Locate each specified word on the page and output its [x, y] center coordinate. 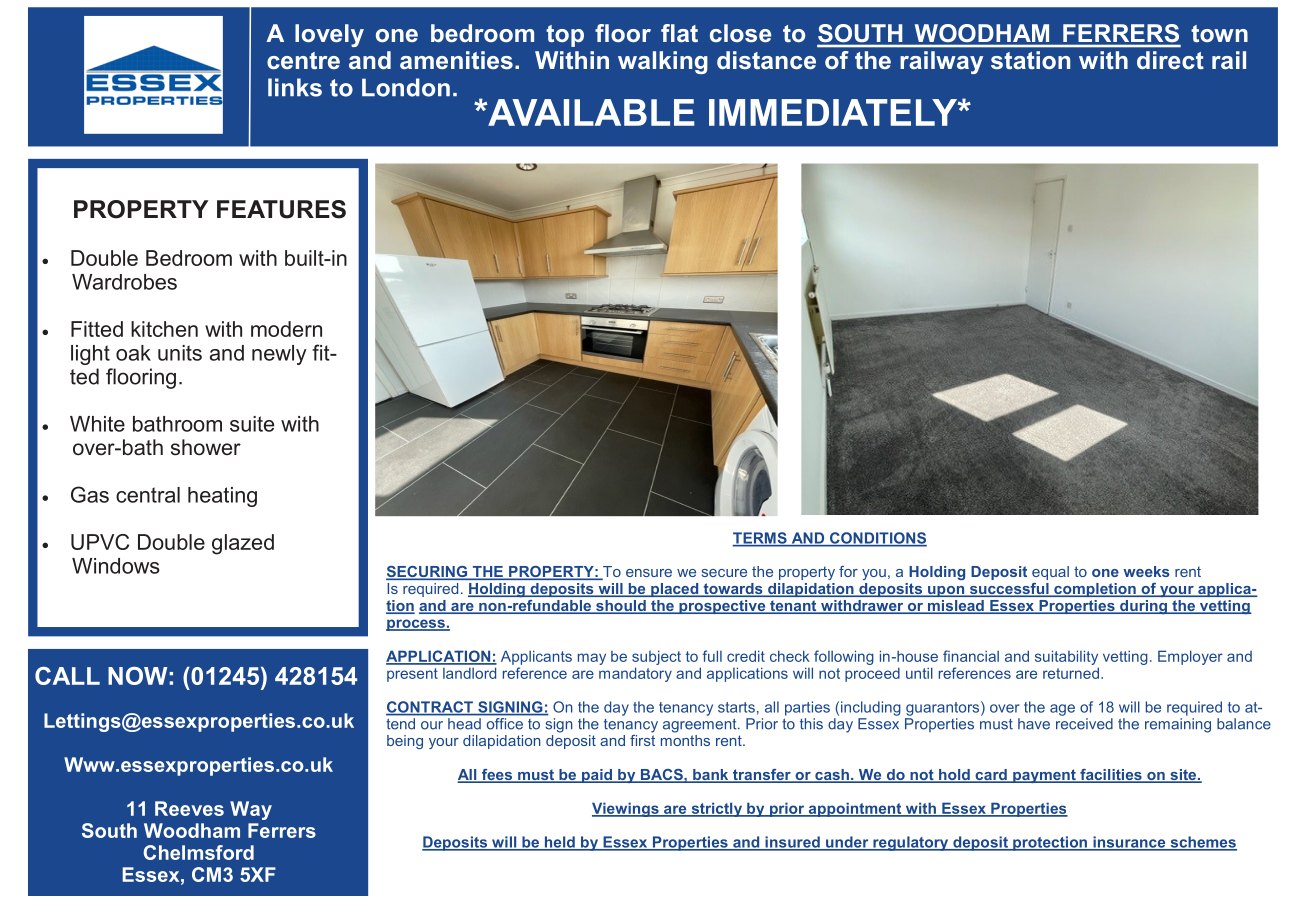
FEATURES [281, 209]
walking [663, 62]
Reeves [189, 808]
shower [206, 447]
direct [1170, 60]
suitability [1066, 657]
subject [656, 657]
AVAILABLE [590, 112]
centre [303, 61]
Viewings [626, 809]
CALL [67, 676]
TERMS [760, 539]
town [1219, 34]
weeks [1146, 571]
